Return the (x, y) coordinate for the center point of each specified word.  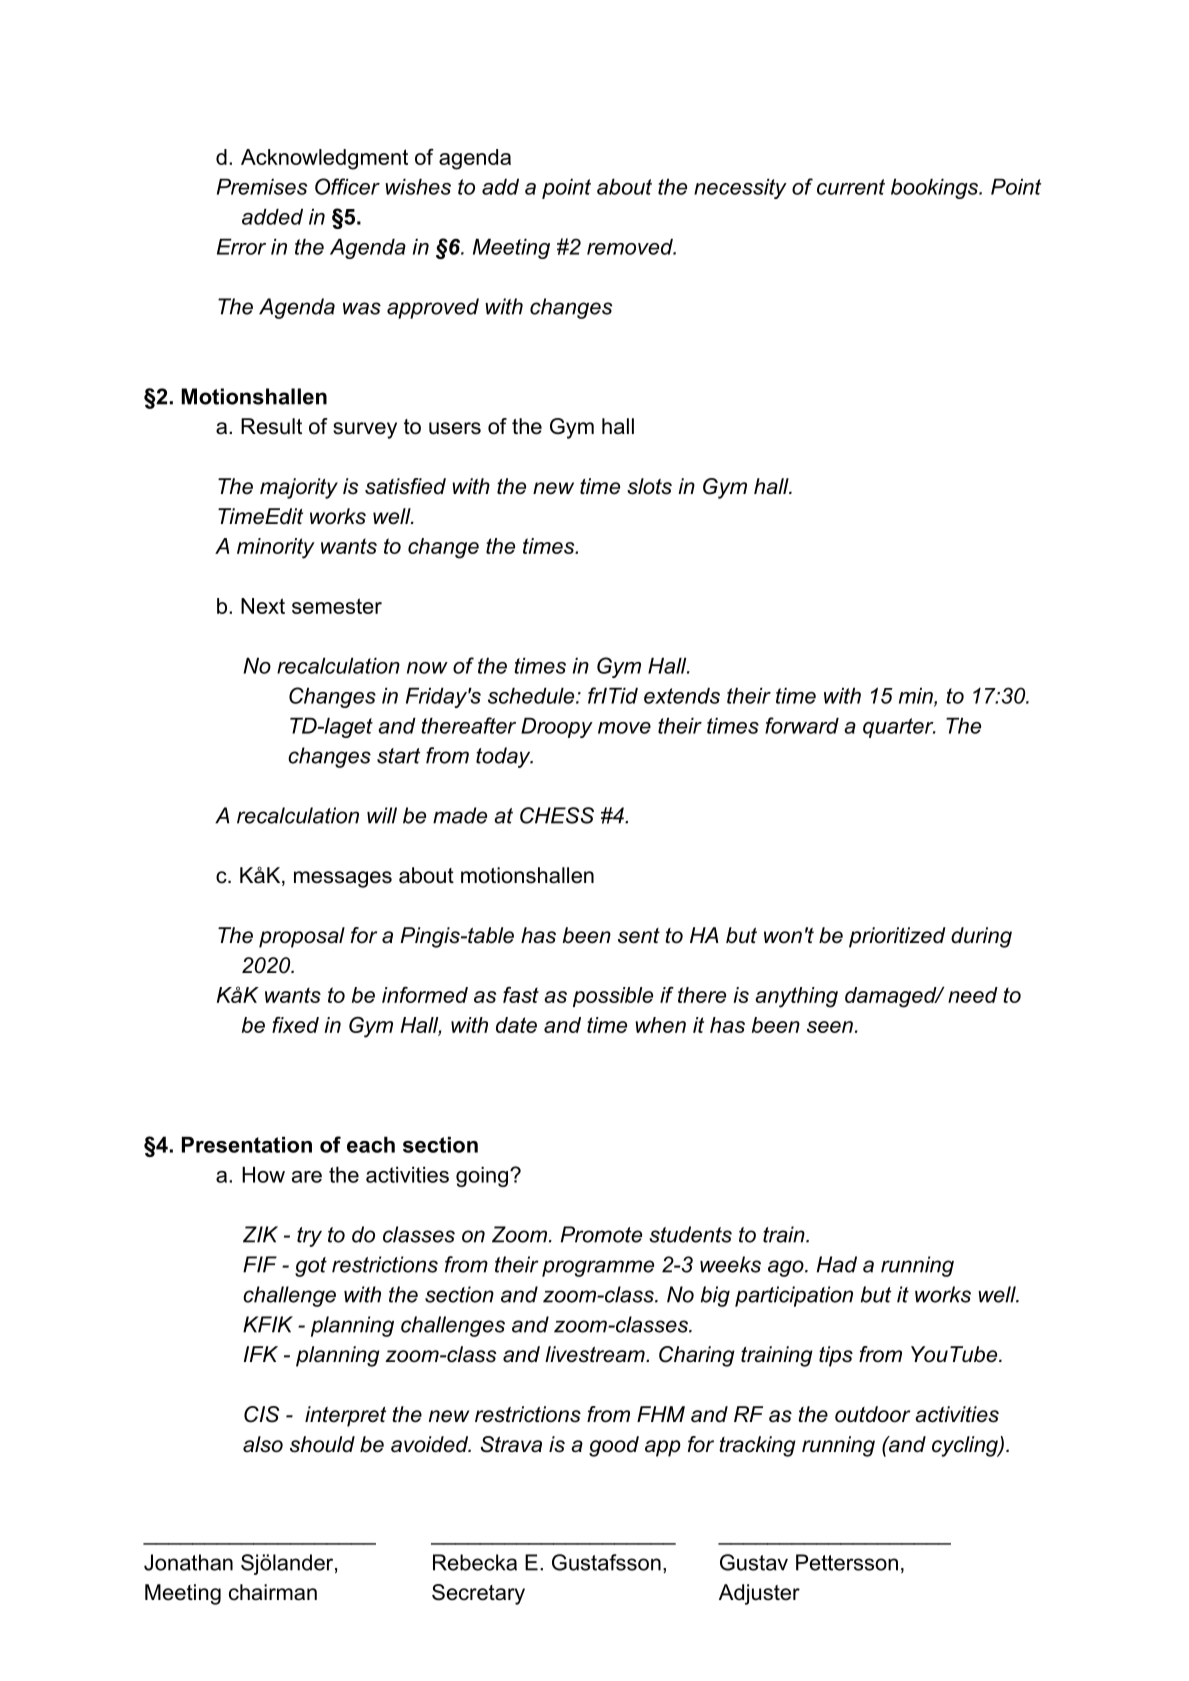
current (851, 187)
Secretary (478, 1594)
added (272, 216)
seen (830, 1027)
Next (263, 606)
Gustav (754, 1562)
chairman (273, 1592)
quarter (899, 728)
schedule (532, 695)
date (516, 1025)
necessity (740, 188)
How (263, 1174)
